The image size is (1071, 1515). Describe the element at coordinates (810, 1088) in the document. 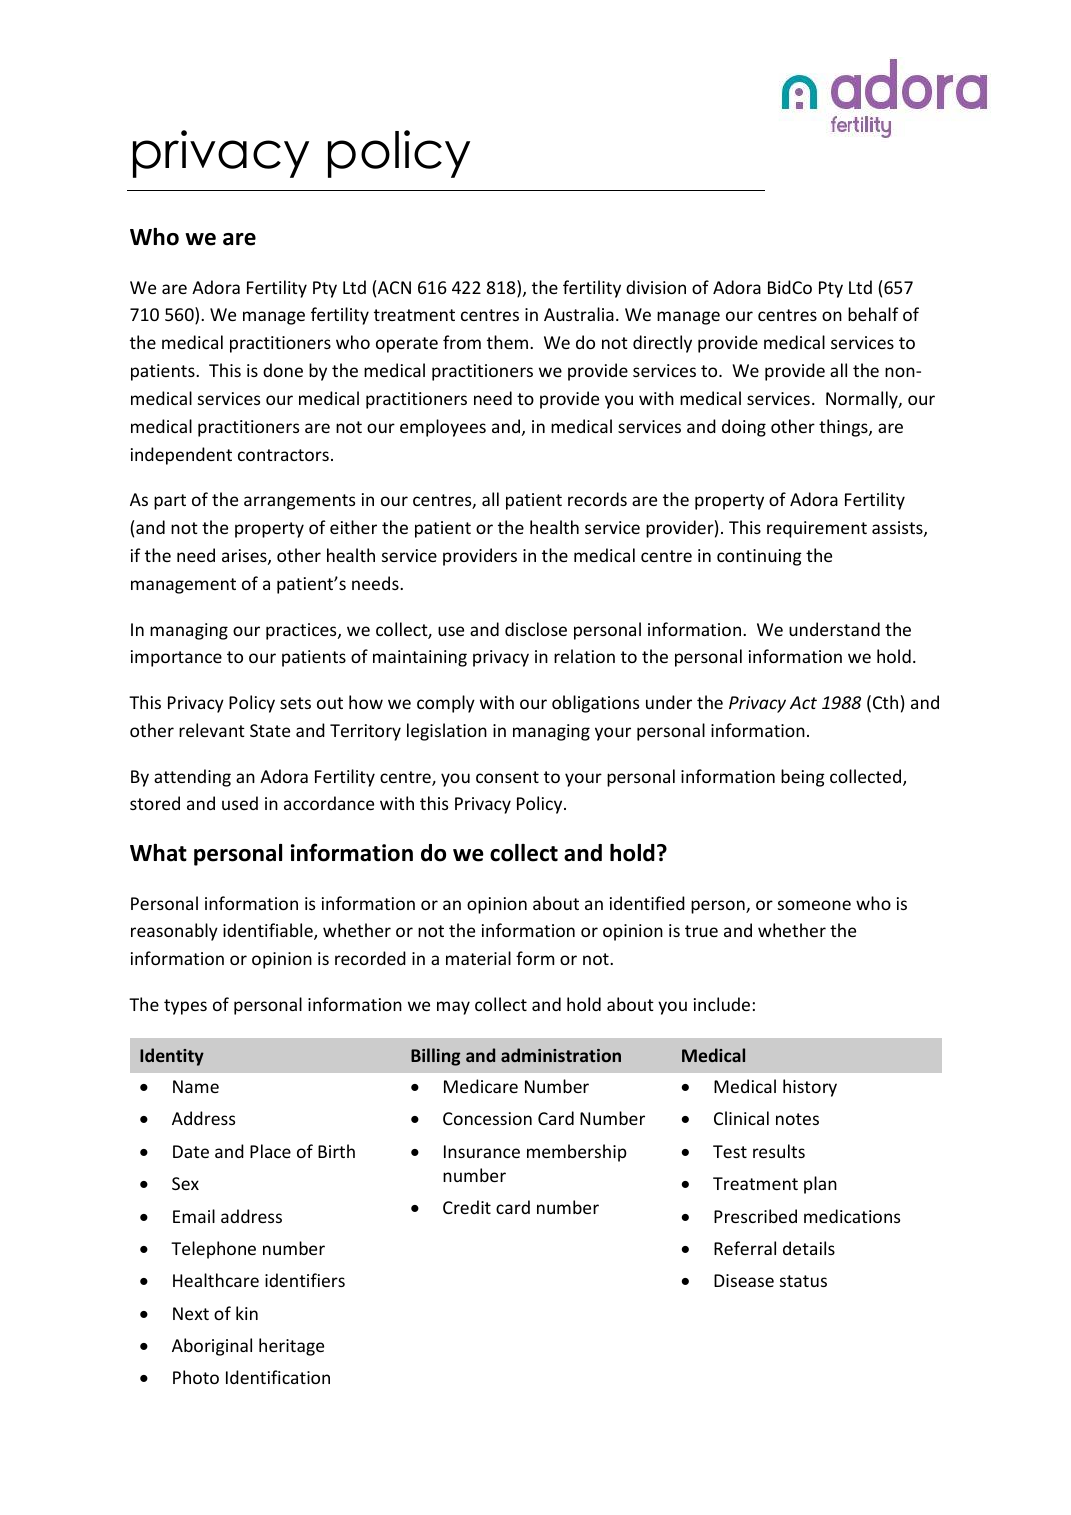

I see `history` at that location.
